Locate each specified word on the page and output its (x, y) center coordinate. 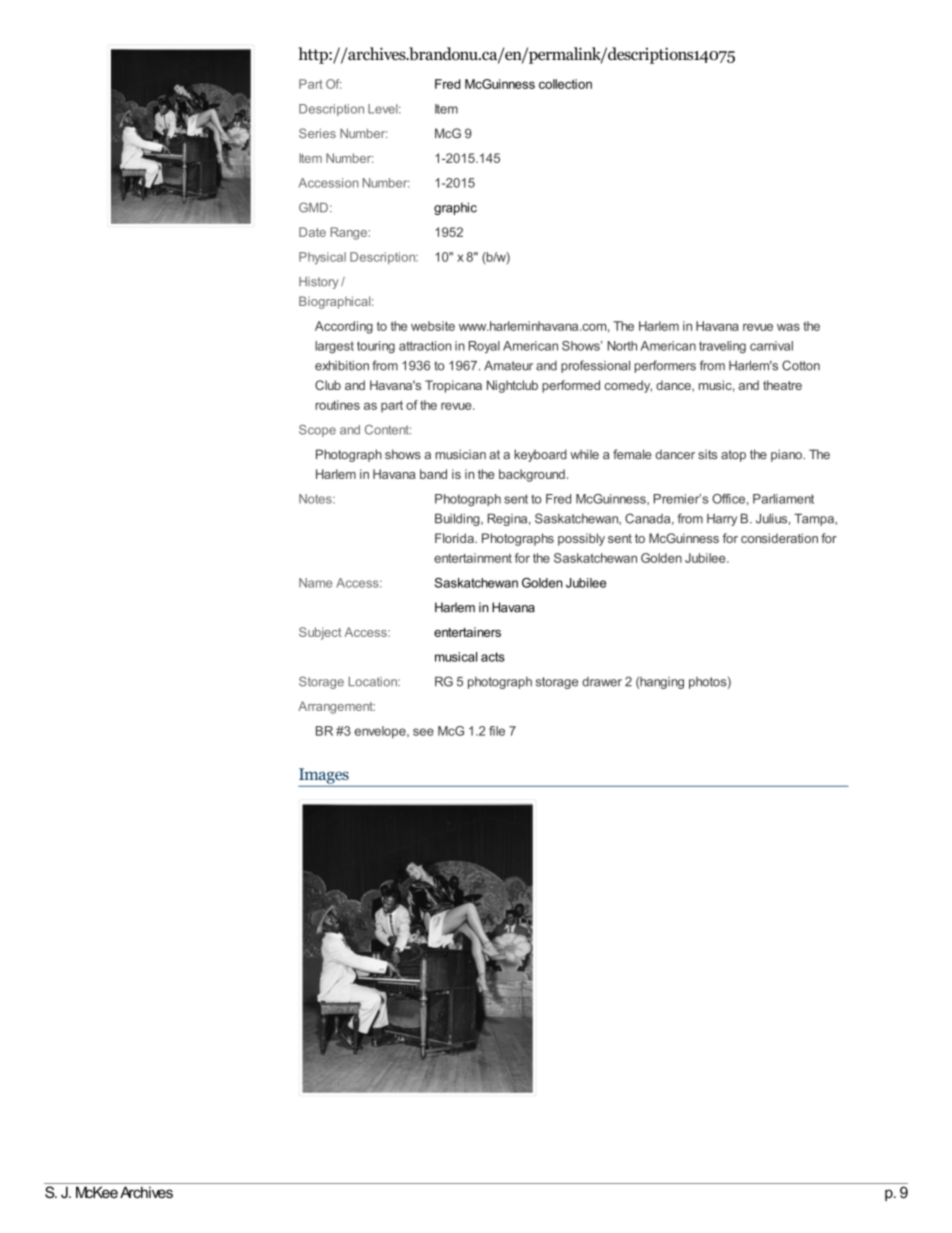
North (622, 346)
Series (317, 133)
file (497, 731)
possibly (581, 539)
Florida (455, 538)
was (788, 327)
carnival (771, 346)
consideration (779, 538)
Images (324, 776)
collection (565, 84)
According (344, 327)
